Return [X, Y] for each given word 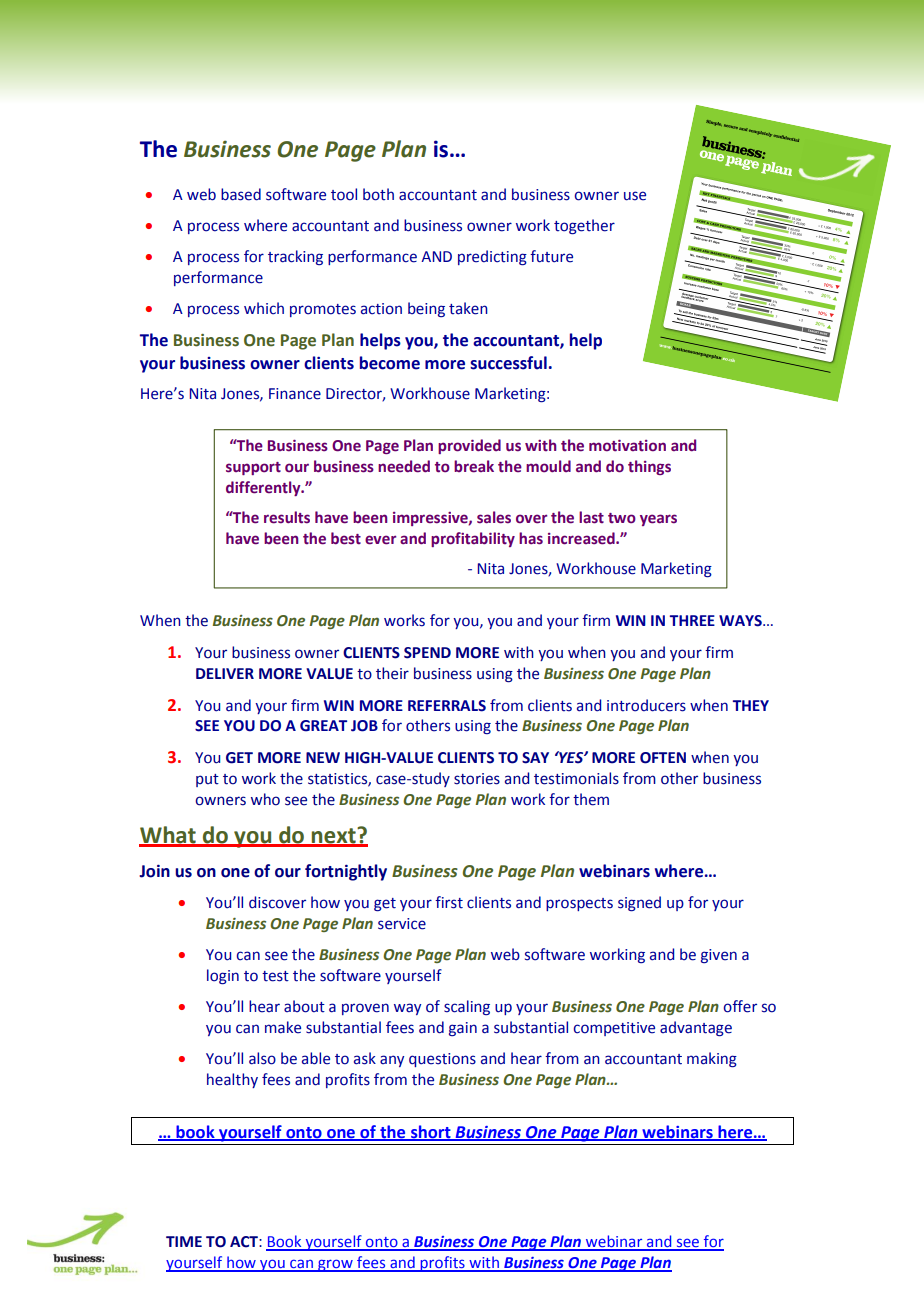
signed [639, 904]
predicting [492, 258]
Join [154, 871]
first [449, 902]
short [431, 1132]
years [658, 520]
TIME [184, 1241]
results [287, 517]
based [241, 194]
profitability [473, 539]
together [584, 227]
